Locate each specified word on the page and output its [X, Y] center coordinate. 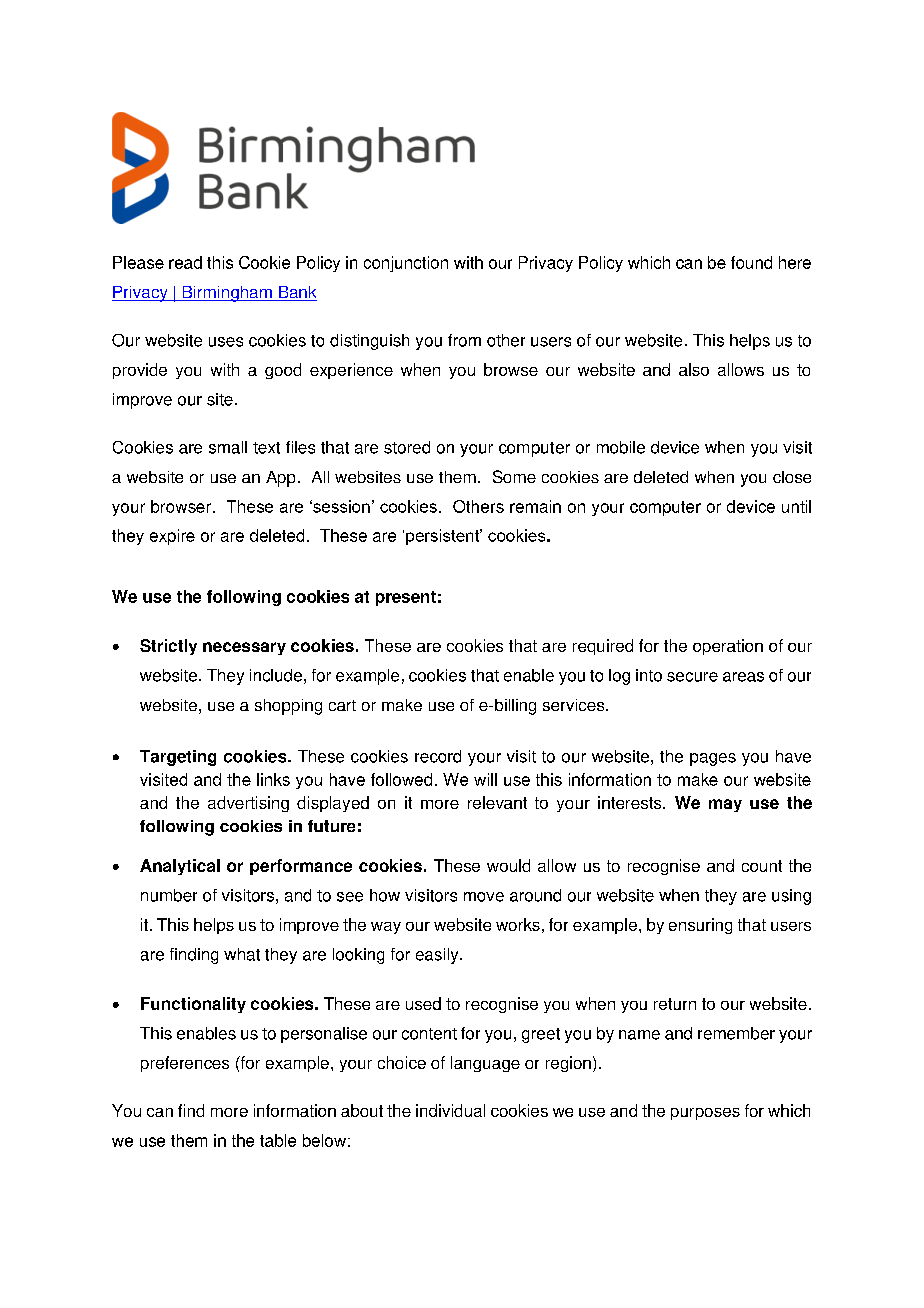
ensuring [700, 926]
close [792, 477]
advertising [248, 804]
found [751, 262]
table [278, 1140]
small [228, 447]
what [242, 954]
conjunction [406, 264]
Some [514, 476]
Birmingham [227, 294]
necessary [244, 648]
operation [728, 647]
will [485, 779]
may [725, 805]
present [406, 598]
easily [438, 956]
